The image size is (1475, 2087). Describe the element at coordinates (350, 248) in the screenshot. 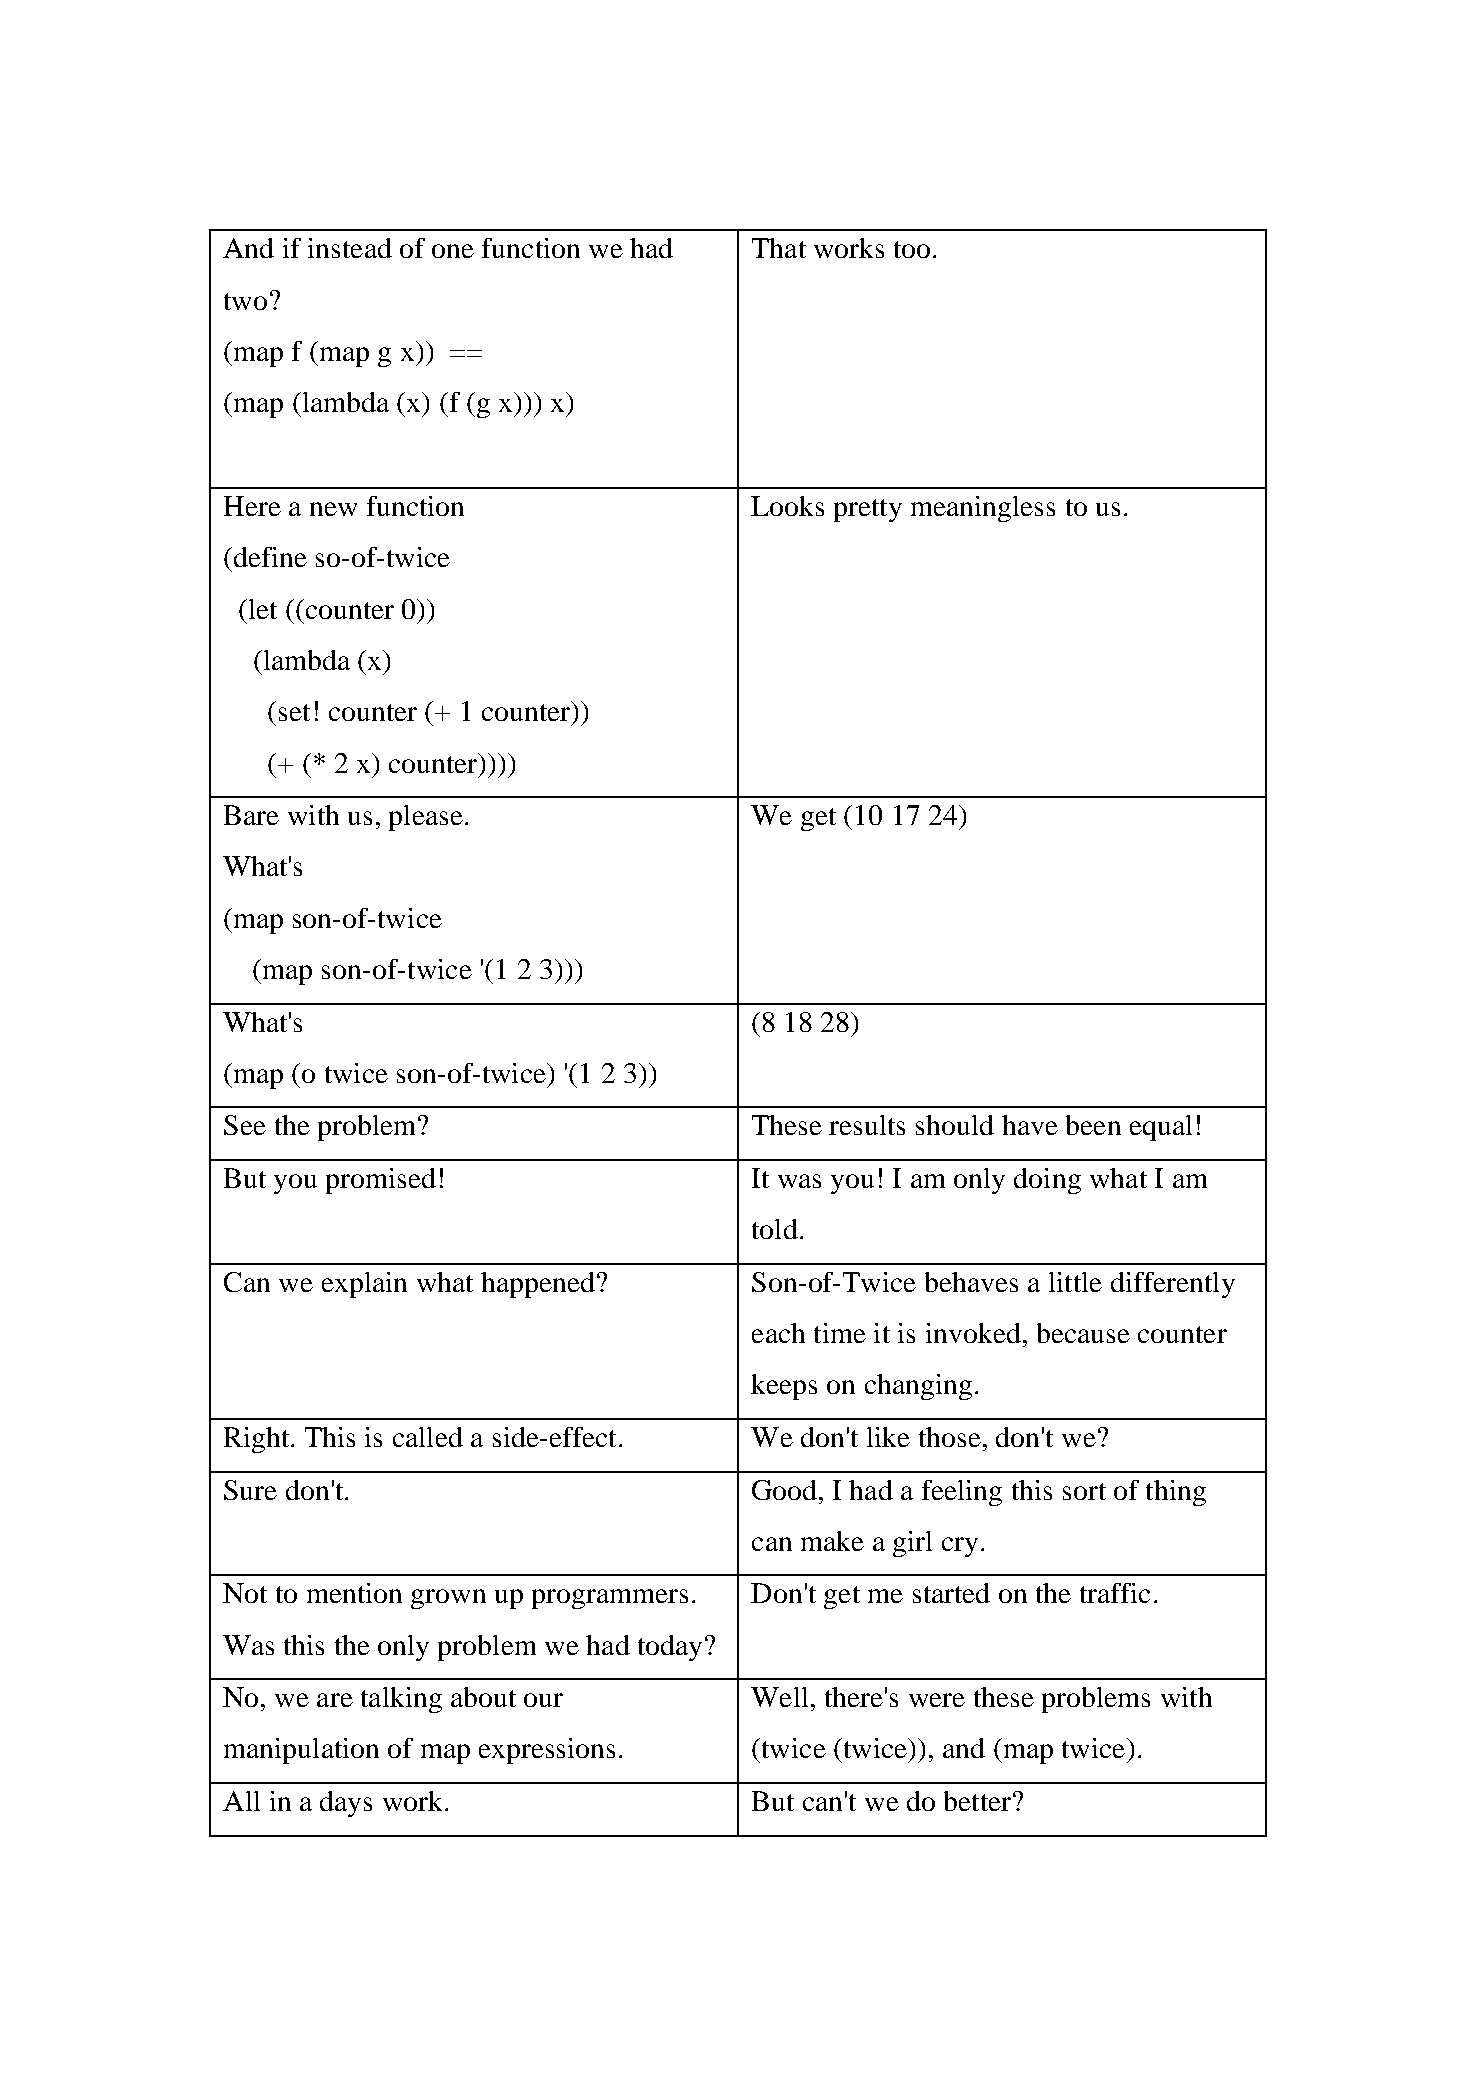

I see `instead` at that location.
